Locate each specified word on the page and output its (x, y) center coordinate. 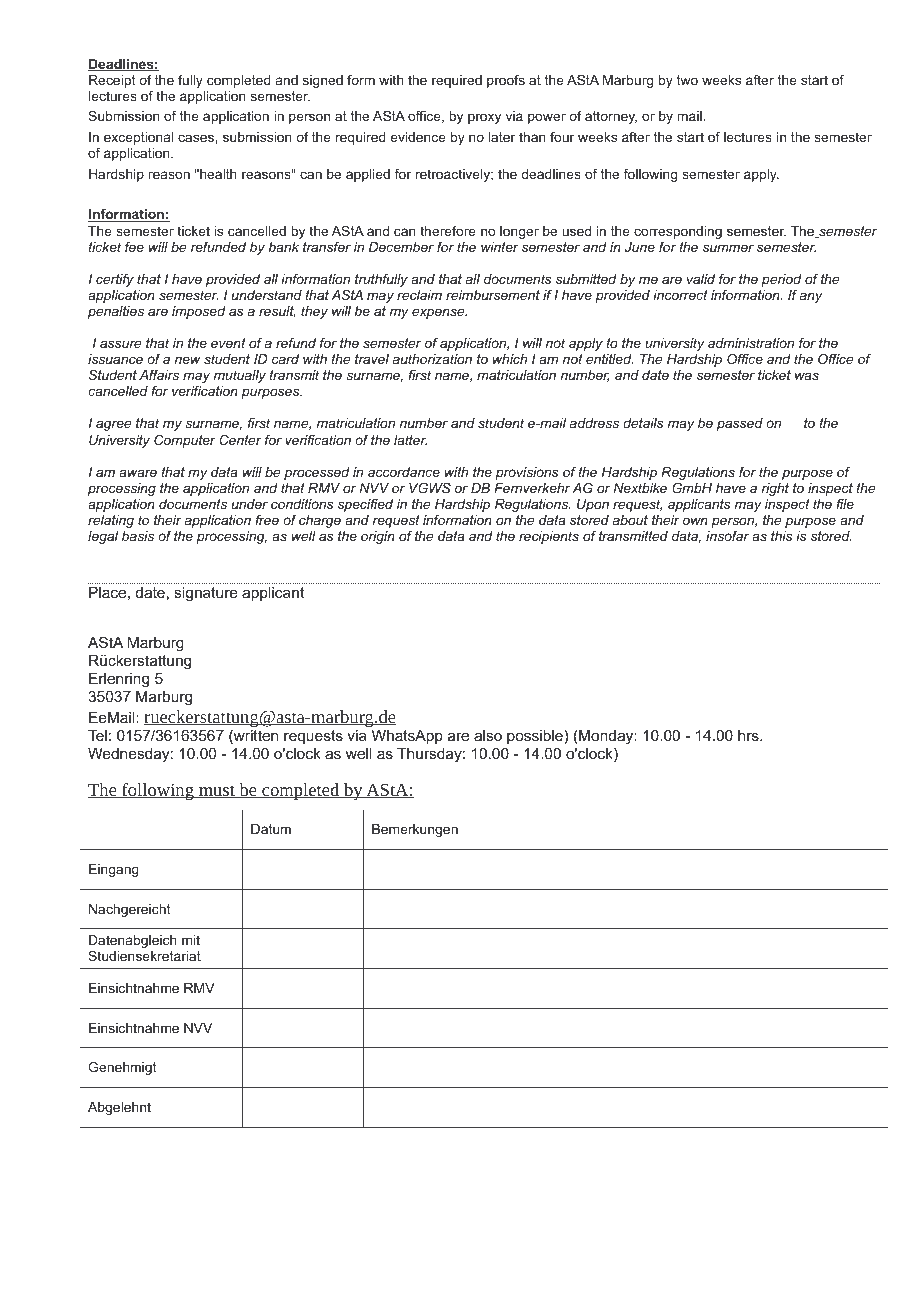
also (488, 735)
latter (410, 440)
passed (740, 424)
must (217, 791)
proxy (484, 118)
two (687, 80)
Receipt (112, 81)
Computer (185, 441)
